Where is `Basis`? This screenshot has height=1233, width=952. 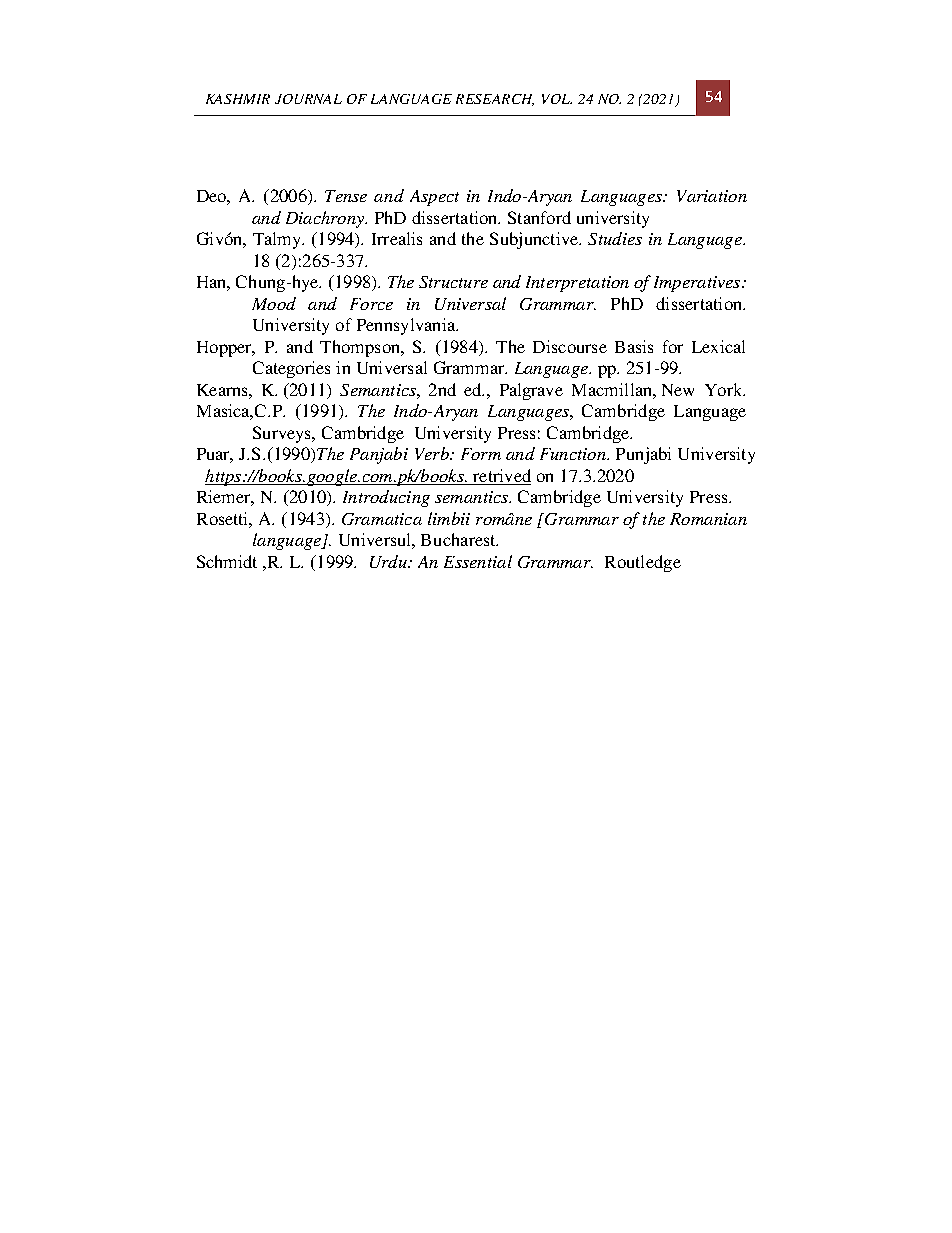 Basis is located at coordinates (634, 346).
